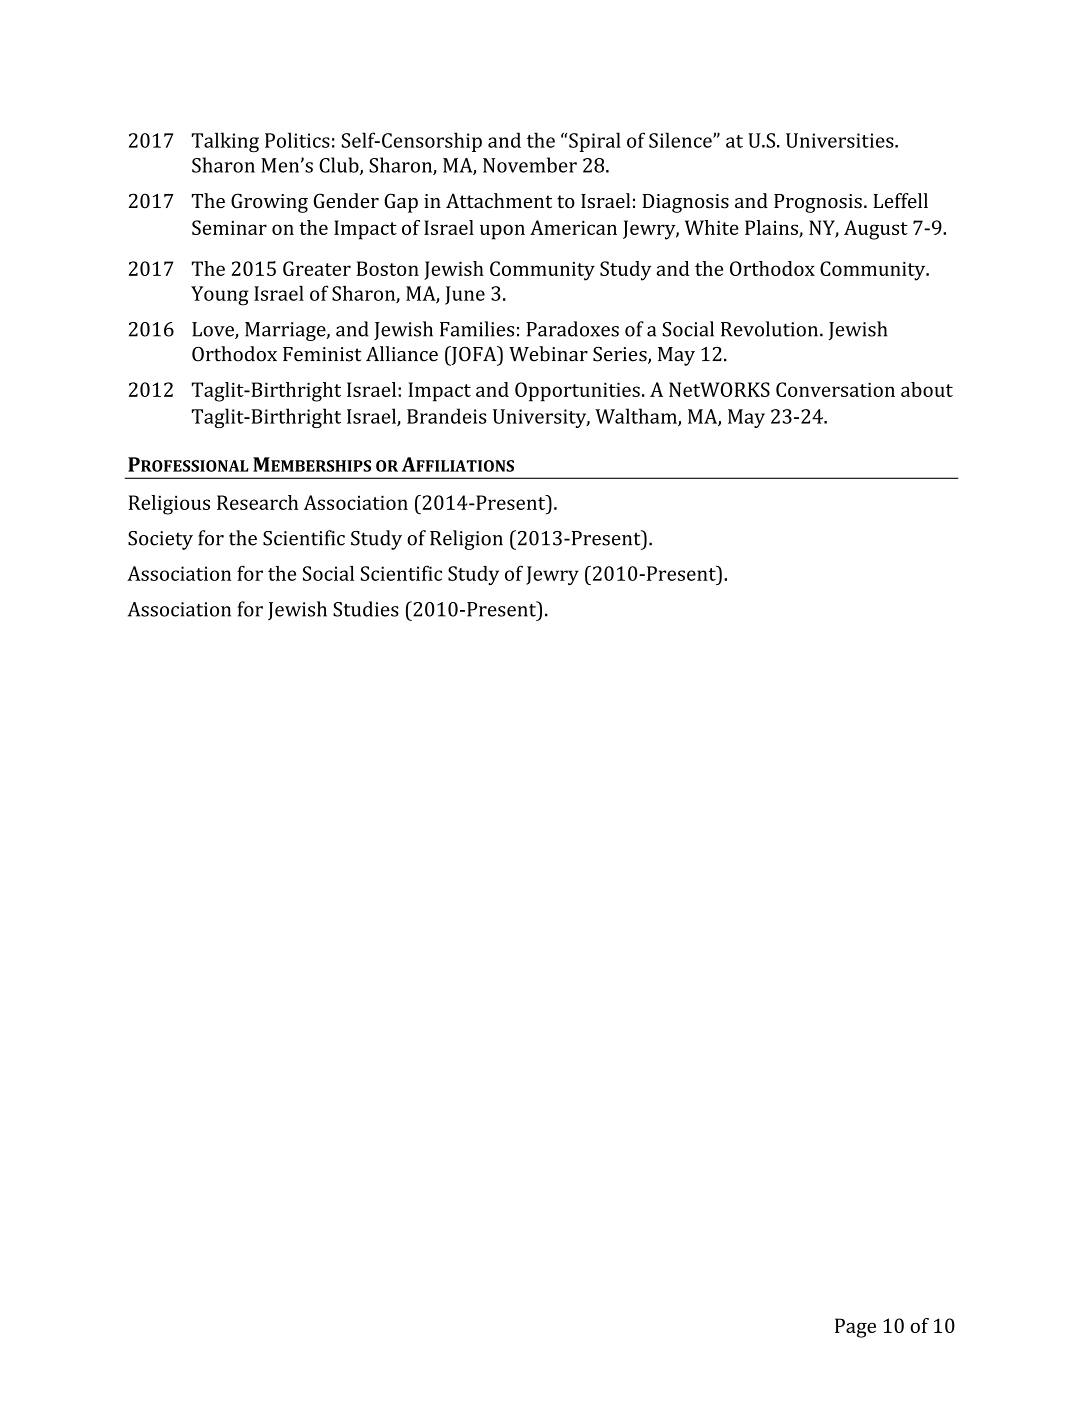  Describe the element at coordinates (530, 165) in the page. I see `November` at that location.
